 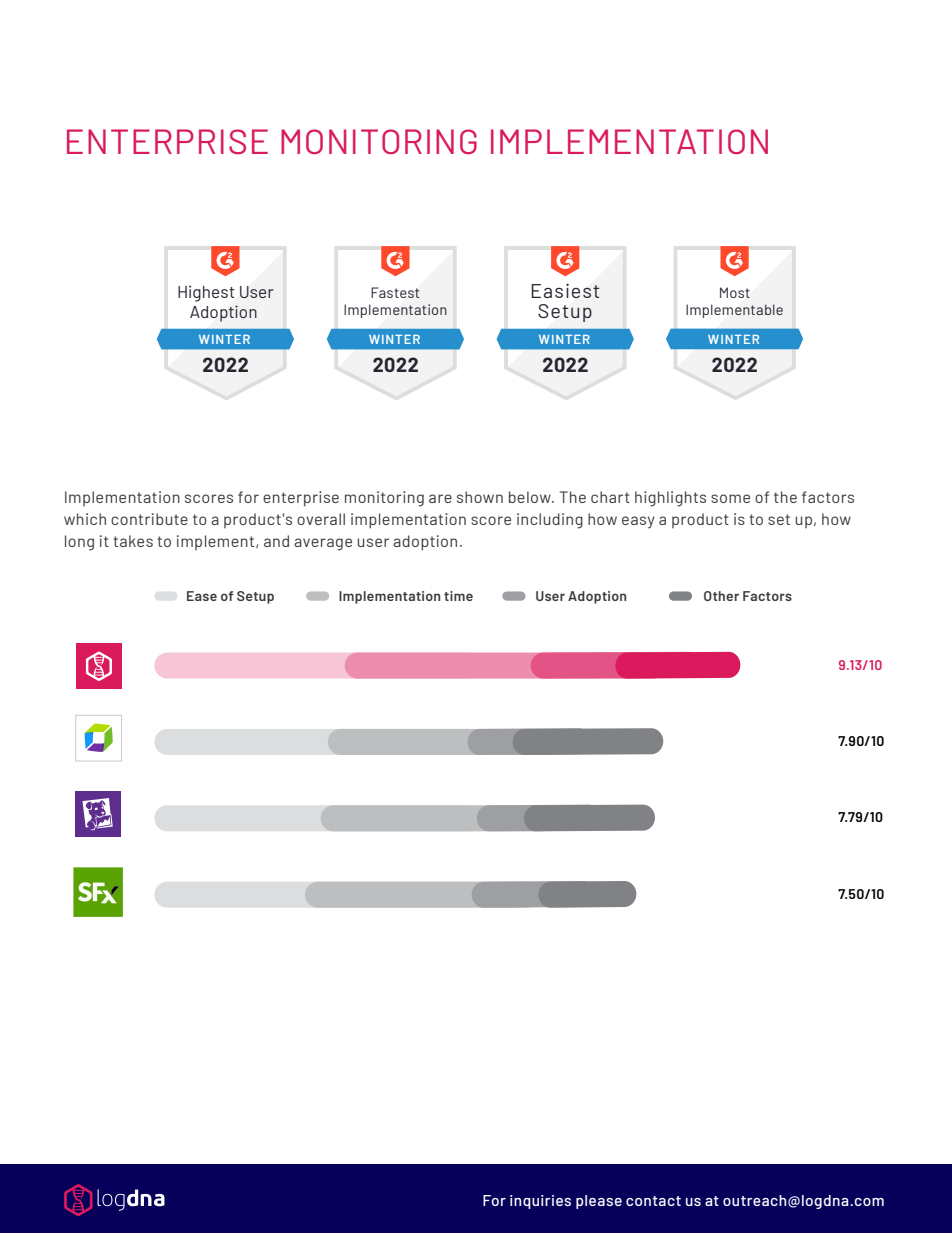 What do you see at coordinates (550, 521) in the screenshot?
I see `including` at bounding box center [550, 521].
